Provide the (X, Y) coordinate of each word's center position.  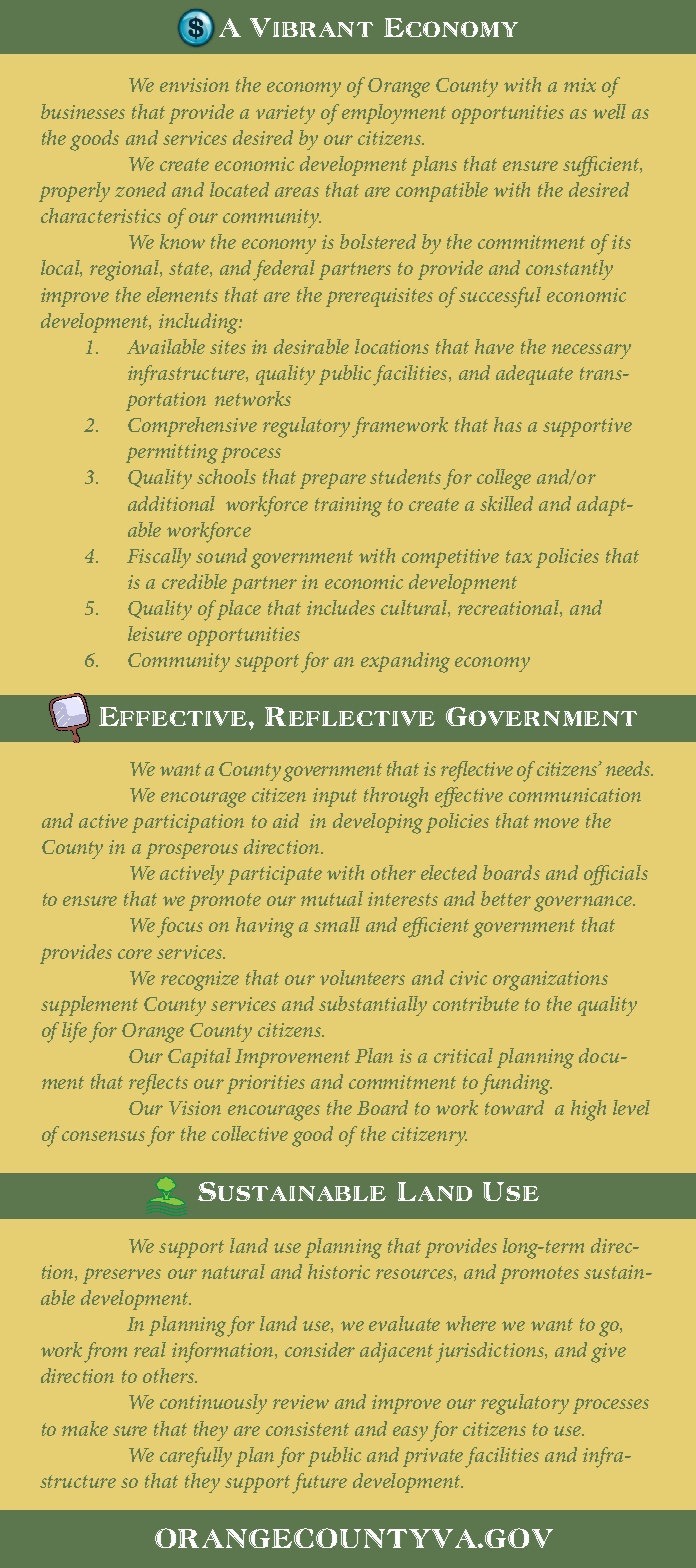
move (556, 823)
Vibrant (311, 27)
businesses (83, 111)
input (335, 797)
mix (580, 85)
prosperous (192, 851)
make (85, 1428)
